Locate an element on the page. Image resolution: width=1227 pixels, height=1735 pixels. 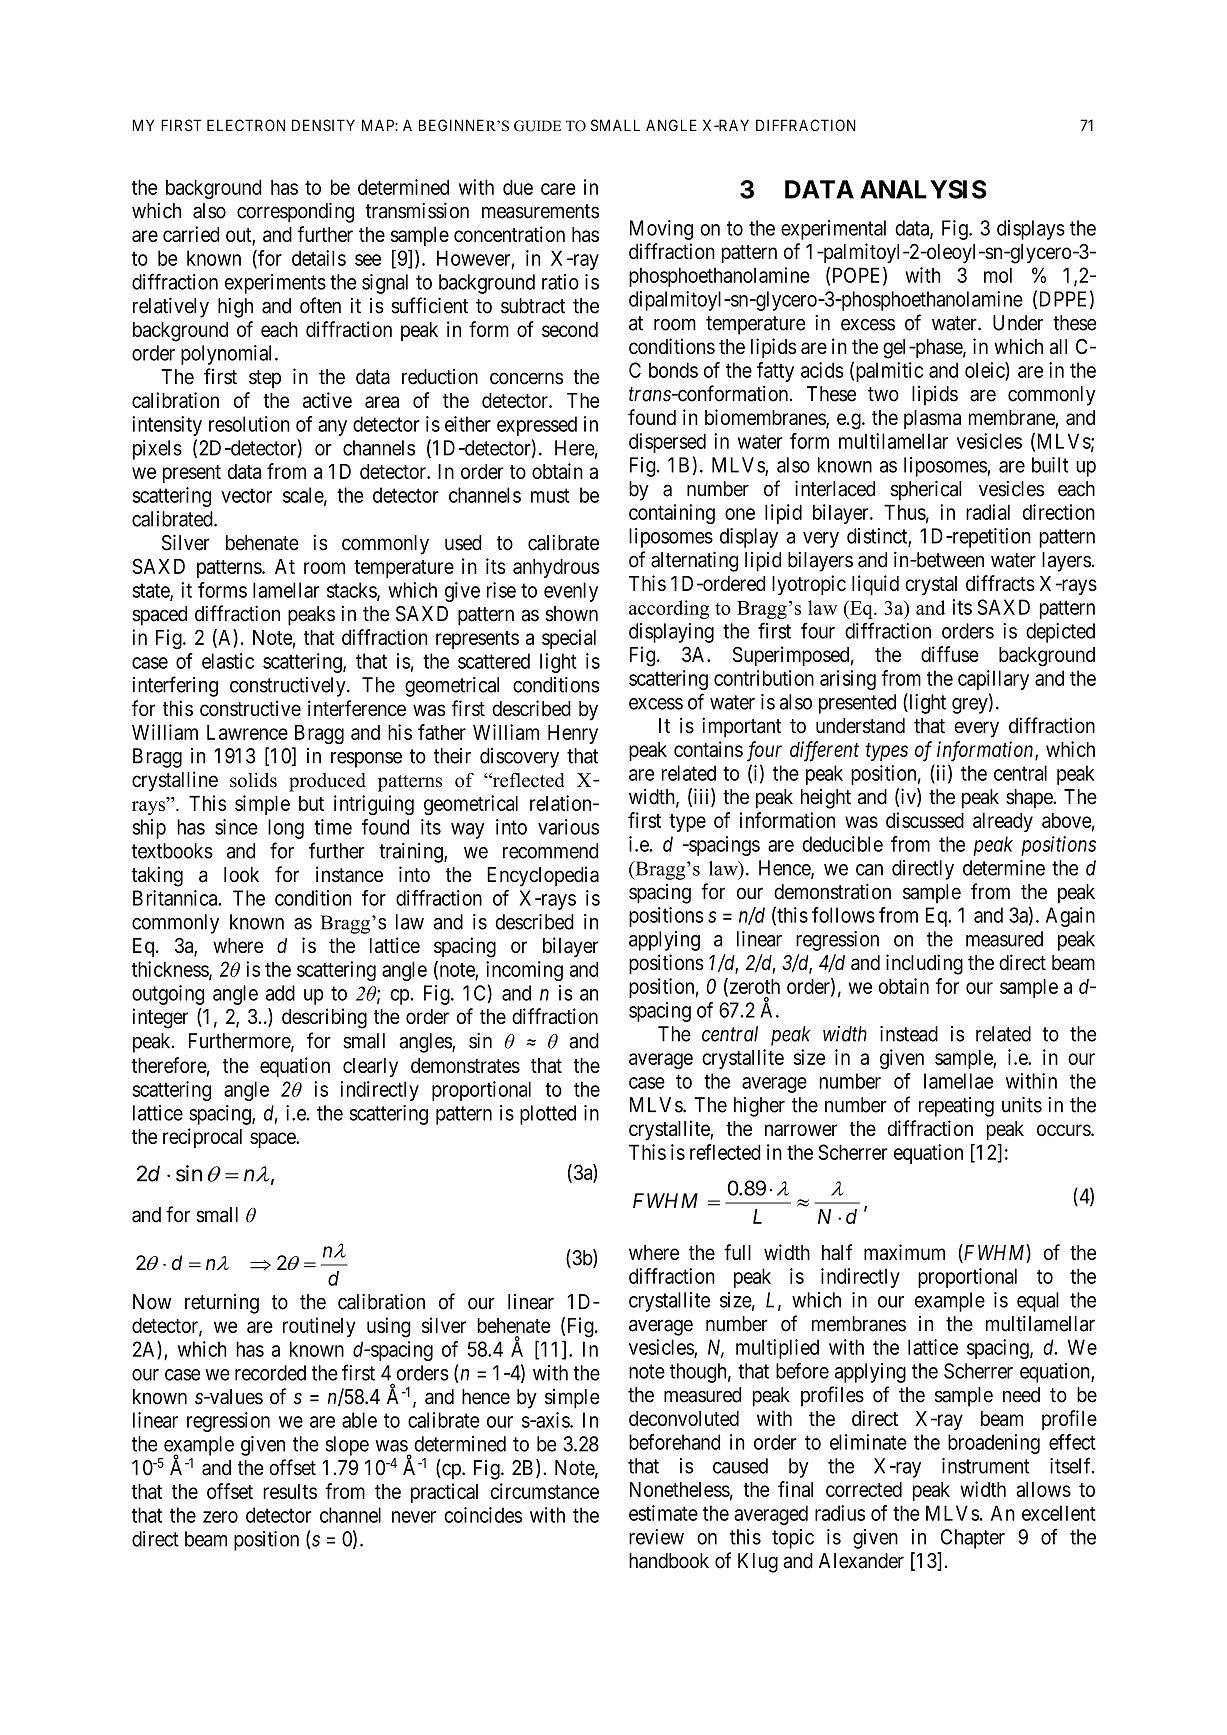
Chapter is located at coordinates (973, 1539).
